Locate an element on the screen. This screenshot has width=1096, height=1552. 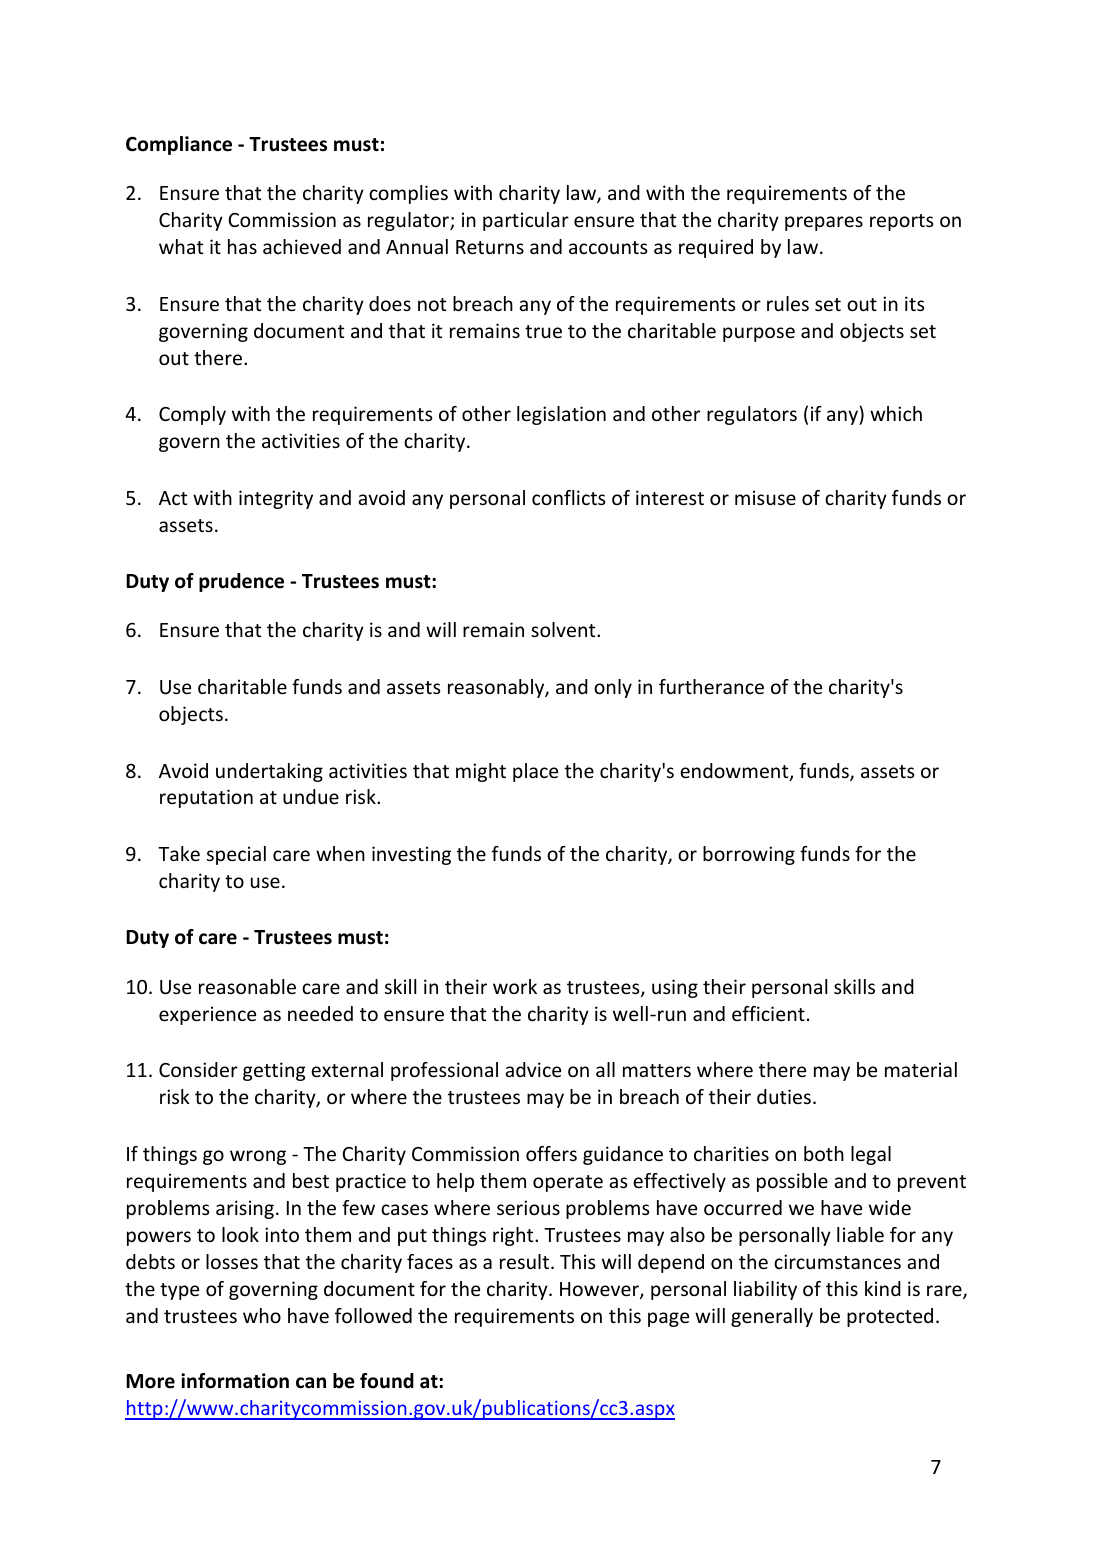
prepares is located at coordinates (824, 223).
